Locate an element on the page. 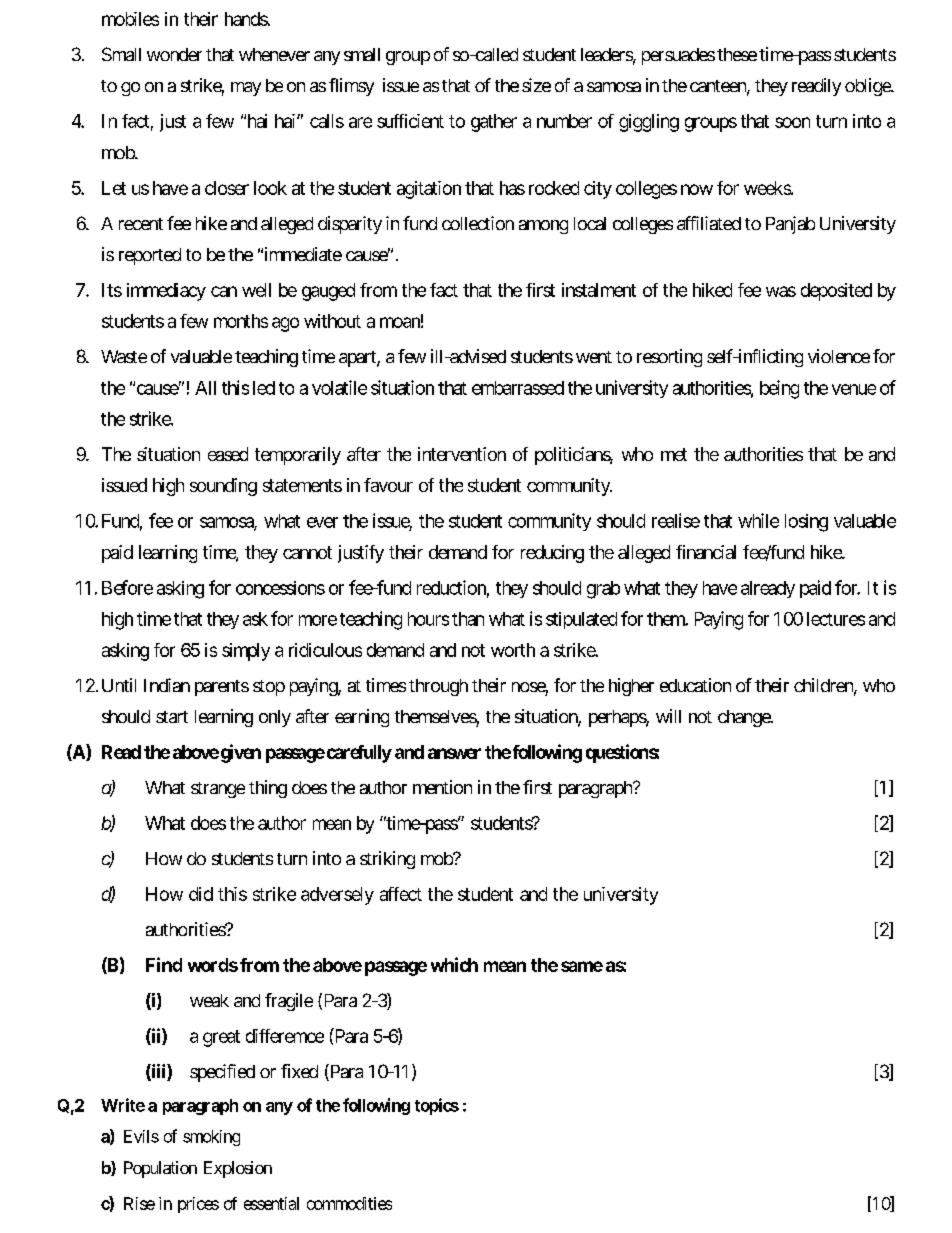 Image resolution: width=952 pixels, height=1233 pixels. gather is located at coordinates (494, 123).
